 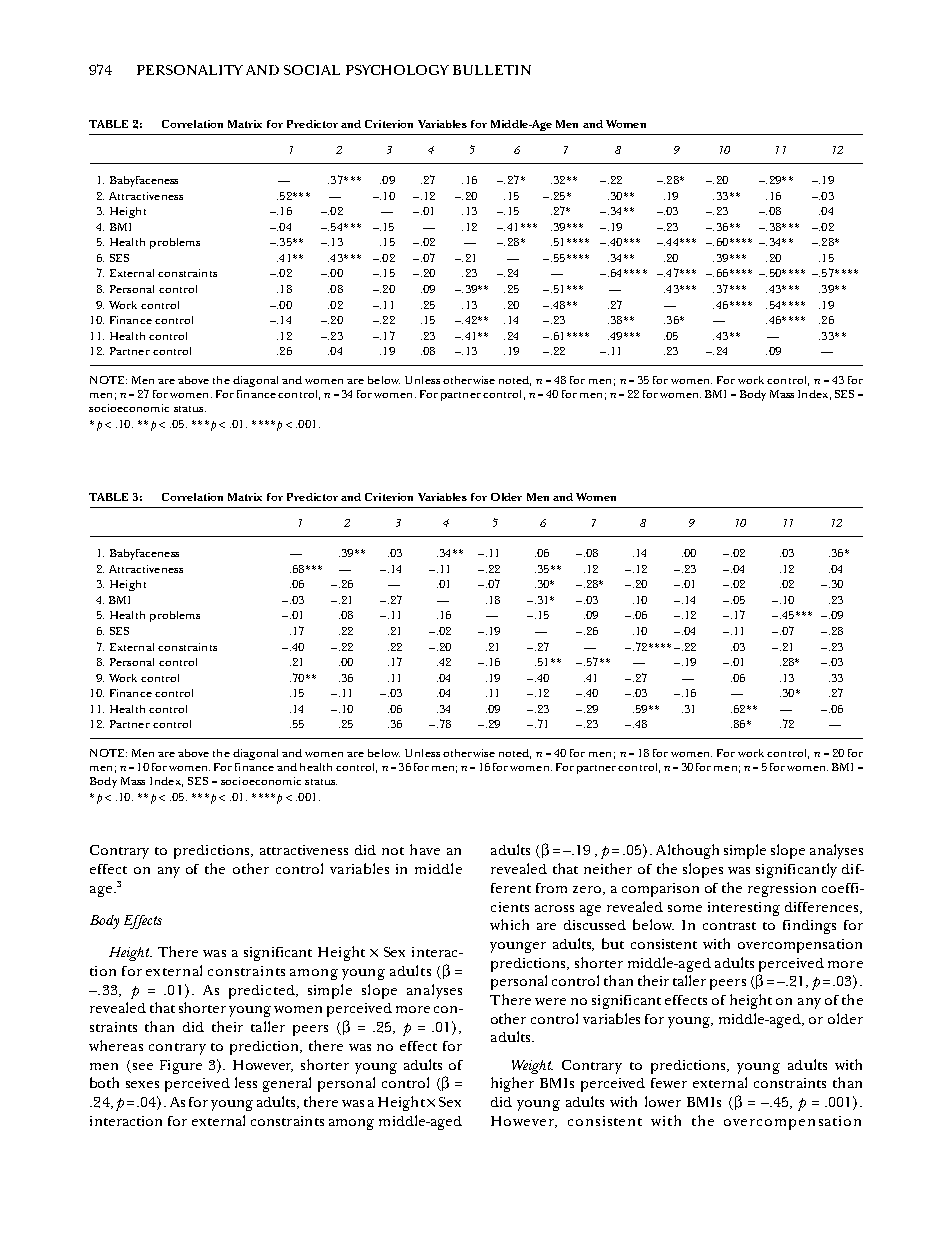 I want to click on comparison, so click(x=660, y=890).
